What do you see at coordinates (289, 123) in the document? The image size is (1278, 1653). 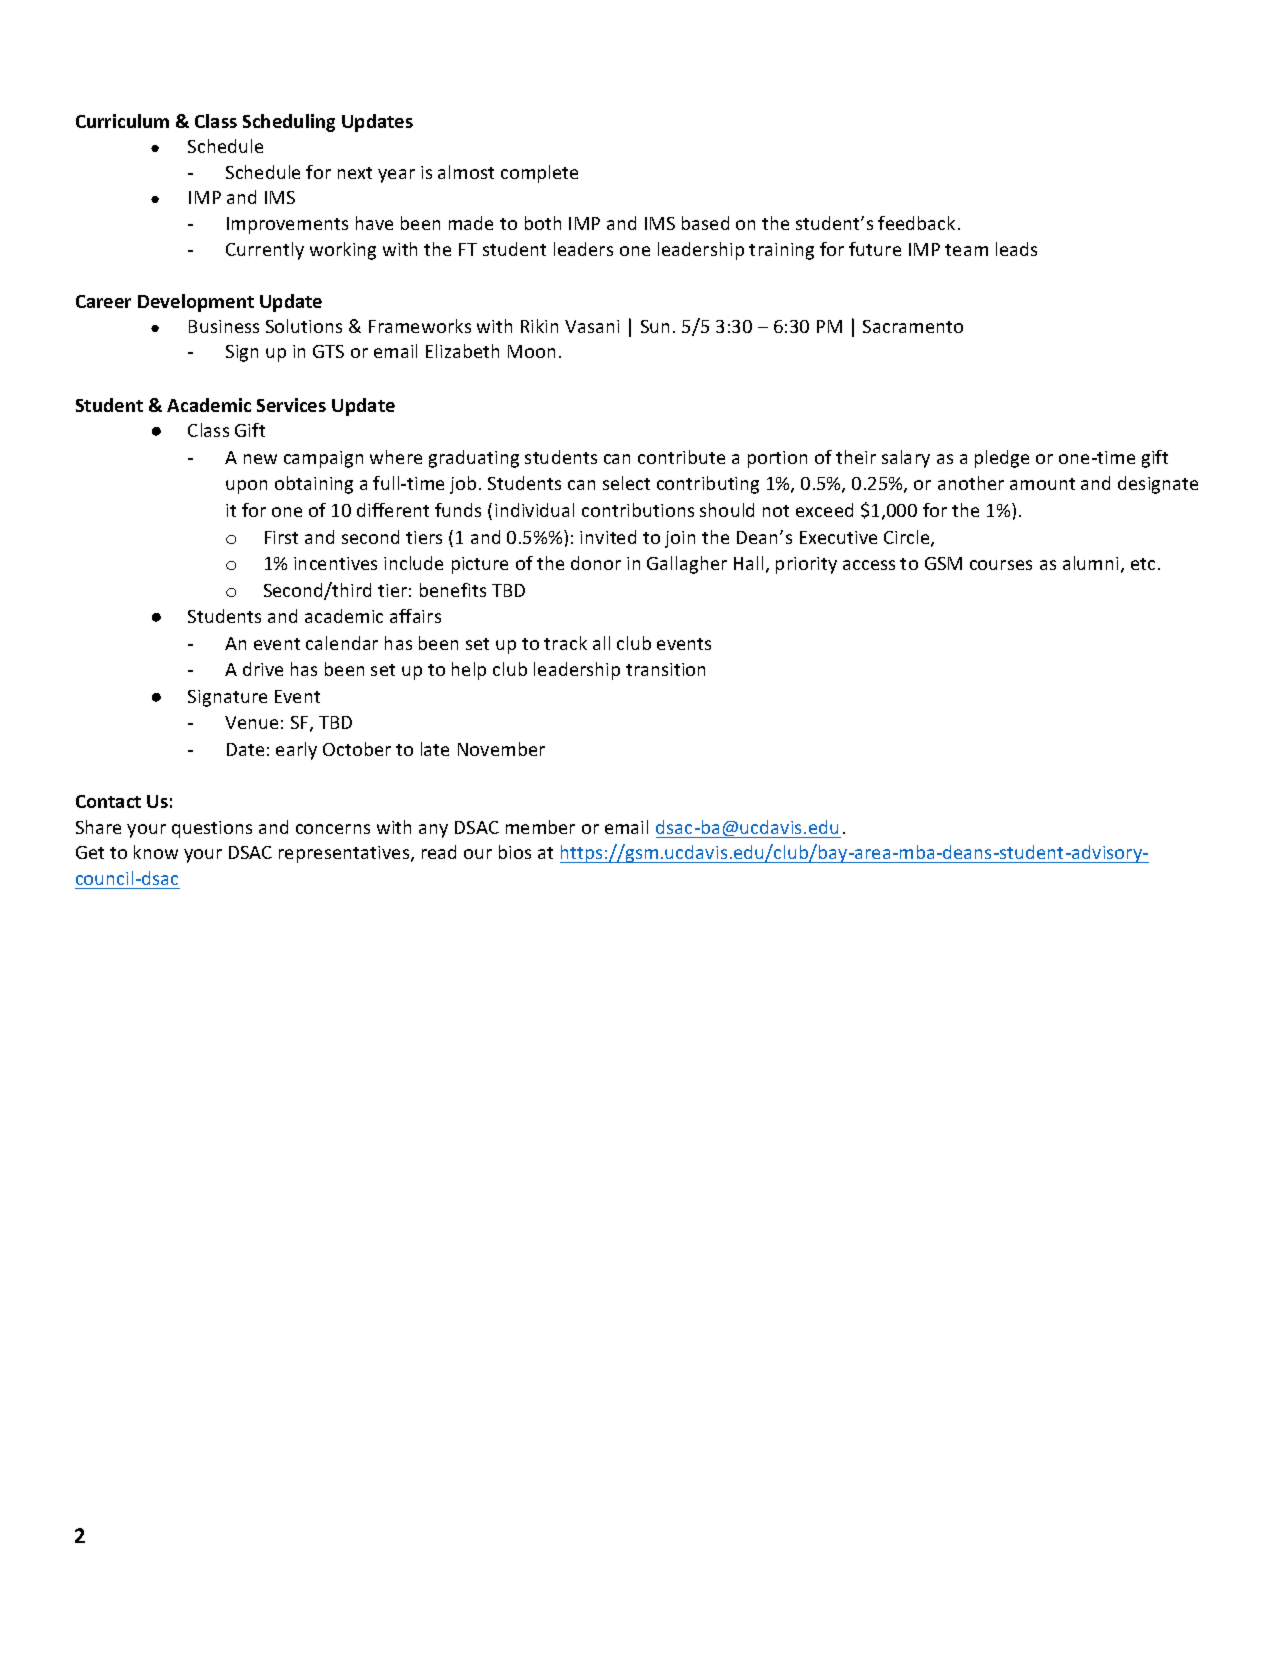 I see `Scheduling` at bounding box center [289, 123].
